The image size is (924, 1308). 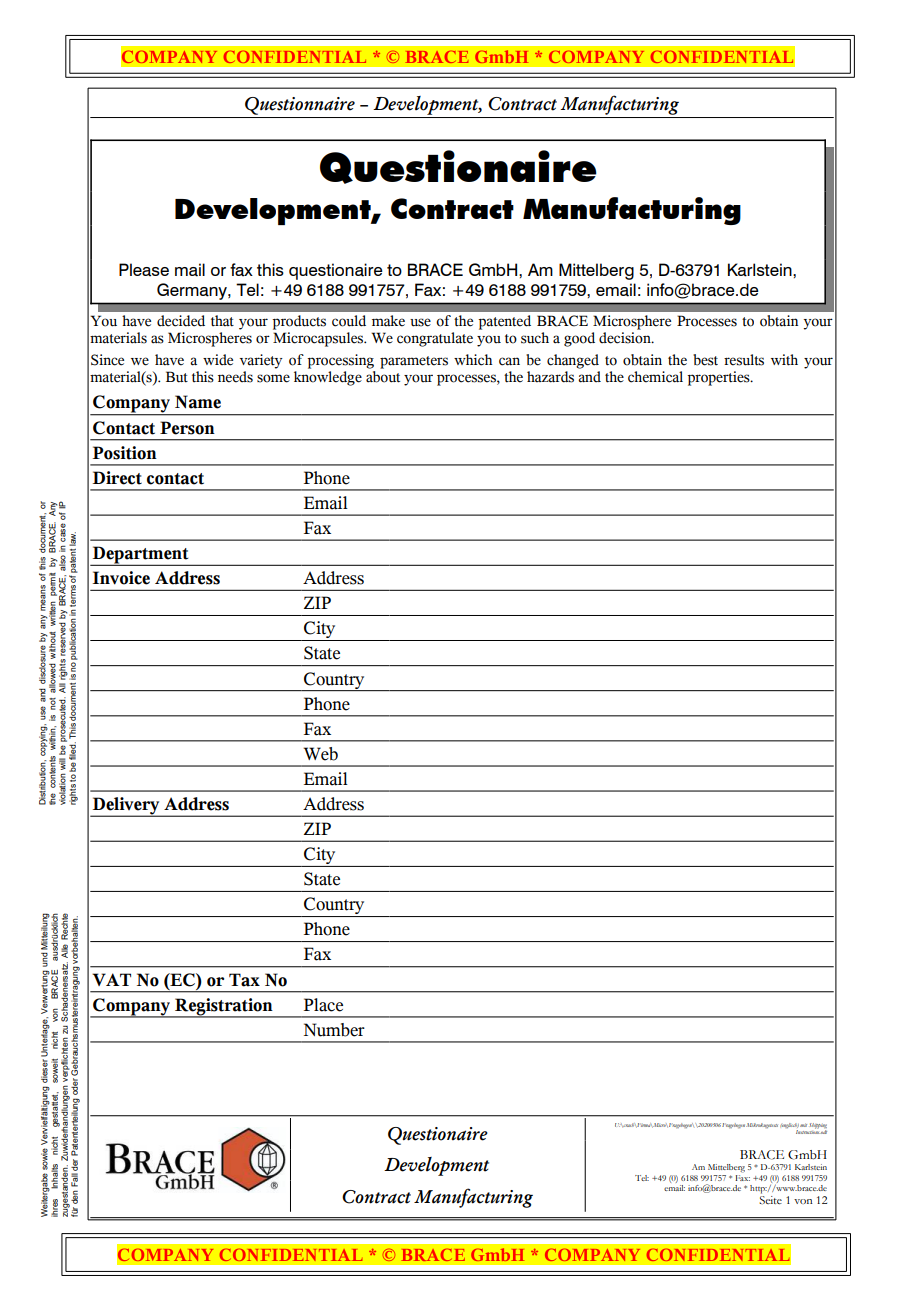 I want to click on Registration, so click(x=224, y=1007).
